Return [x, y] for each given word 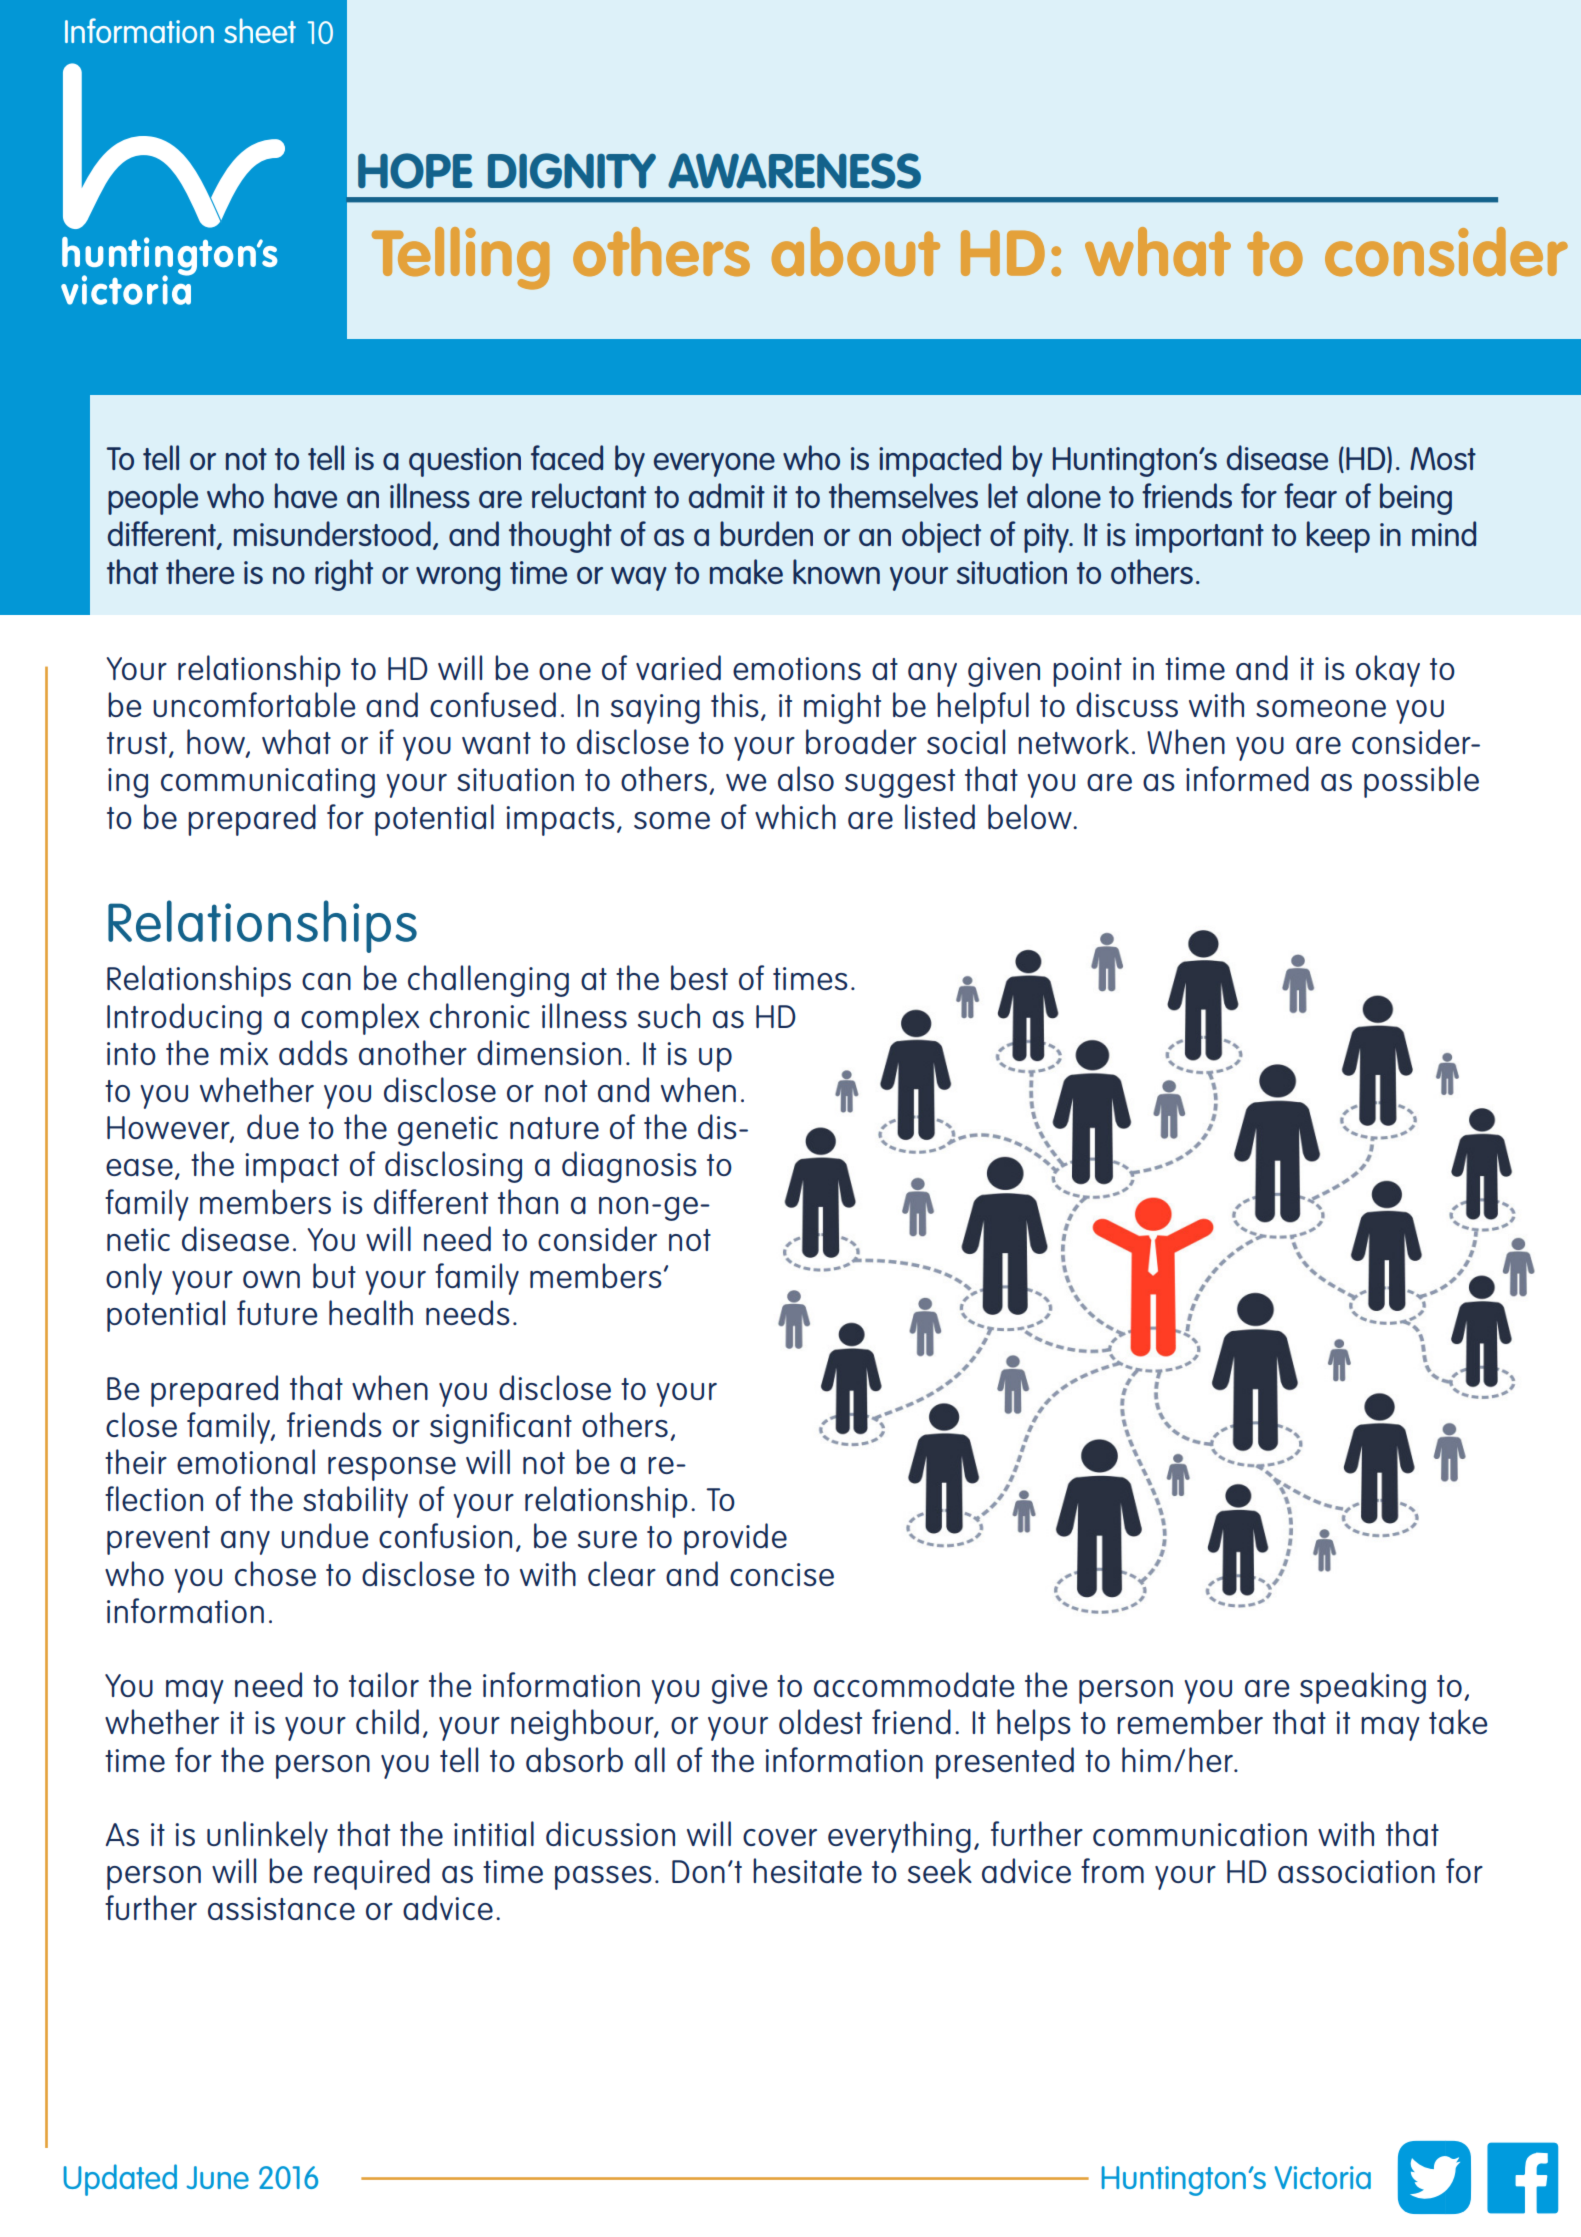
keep [1338, 537]
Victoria [1322, 2177]
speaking [1363, 1688]
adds [313, 1052]
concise [782, 1574]
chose [275, 1573]
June [218, 2177]
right [344, 575]
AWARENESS [794, 171]
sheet [260, 30]
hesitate [807, 1870]
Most [1443, 458]
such [669, 1015]
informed [1247, 778]
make [746, 571]
